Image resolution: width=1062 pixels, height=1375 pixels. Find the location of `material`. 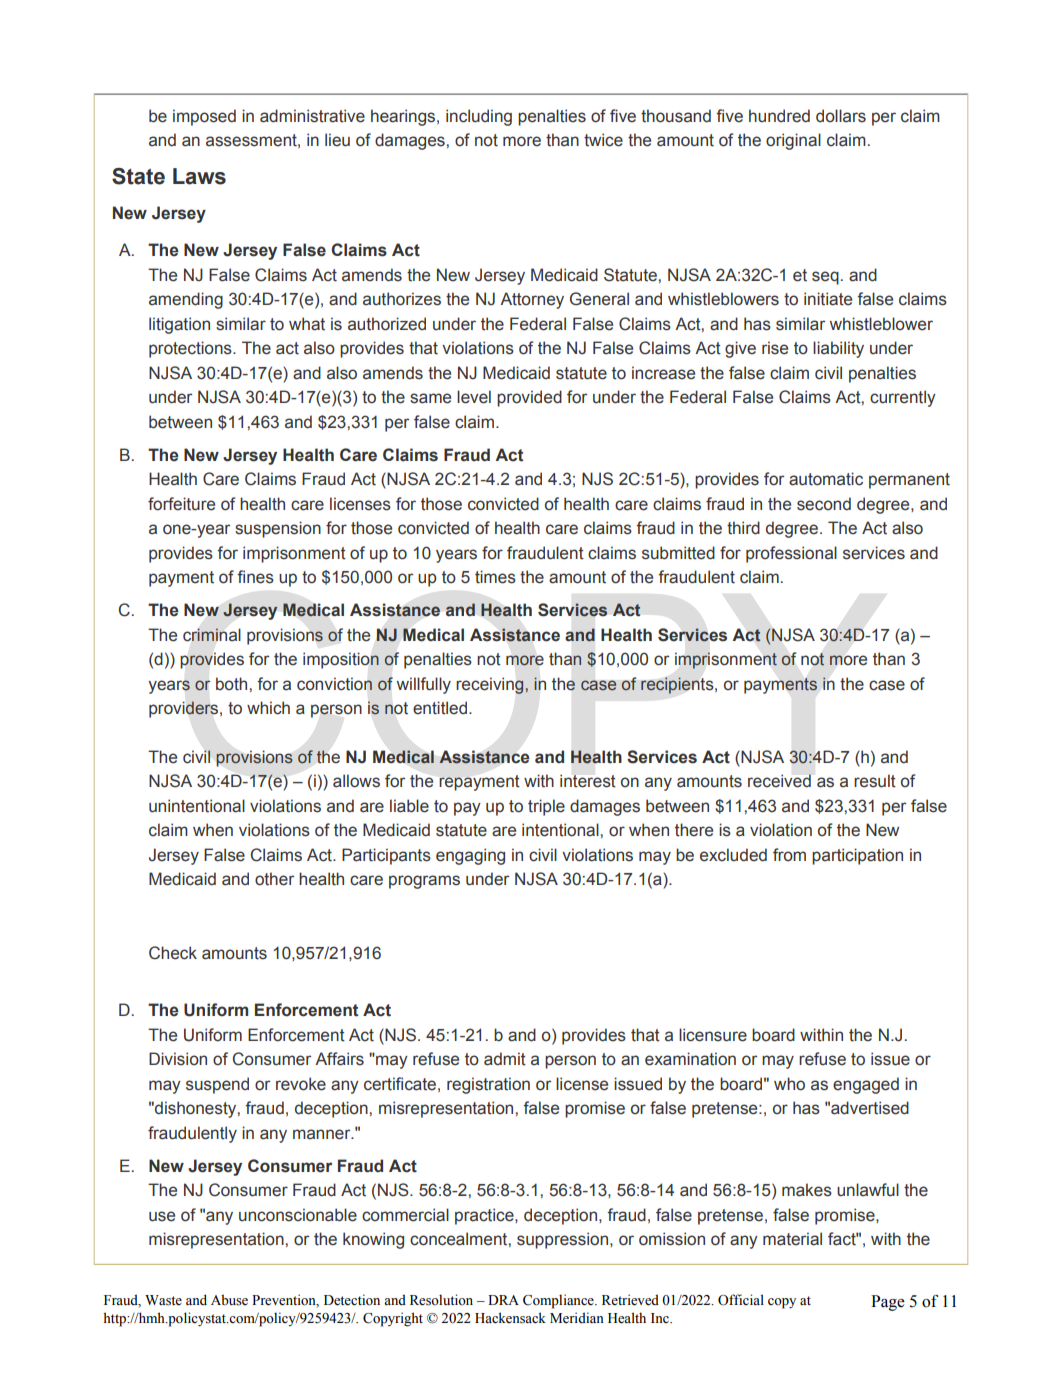

material is located at coordinates (792, 1239).
